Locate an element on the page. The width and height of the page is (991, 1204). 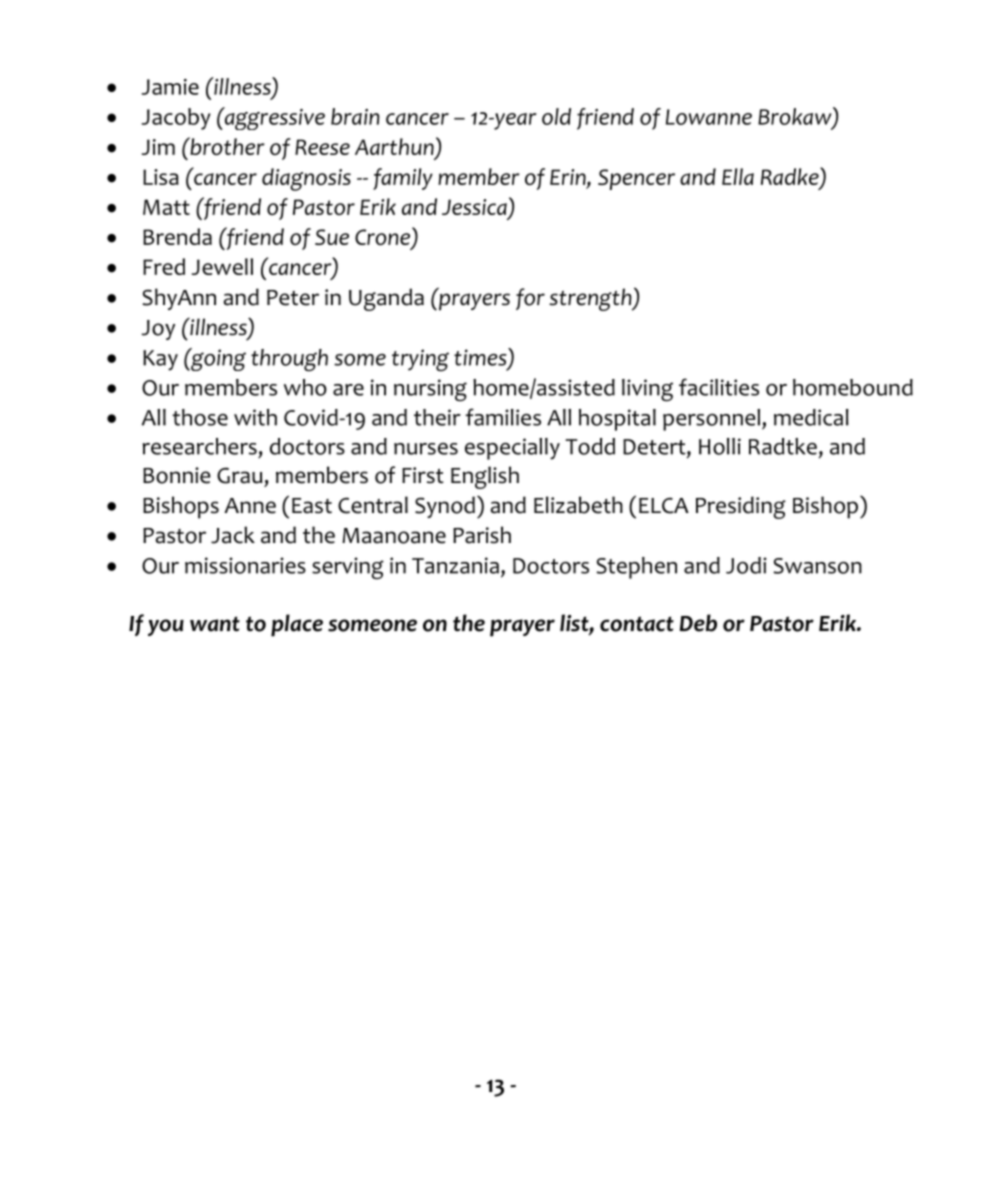
Tanzania is located at coordinates (455, 565).
